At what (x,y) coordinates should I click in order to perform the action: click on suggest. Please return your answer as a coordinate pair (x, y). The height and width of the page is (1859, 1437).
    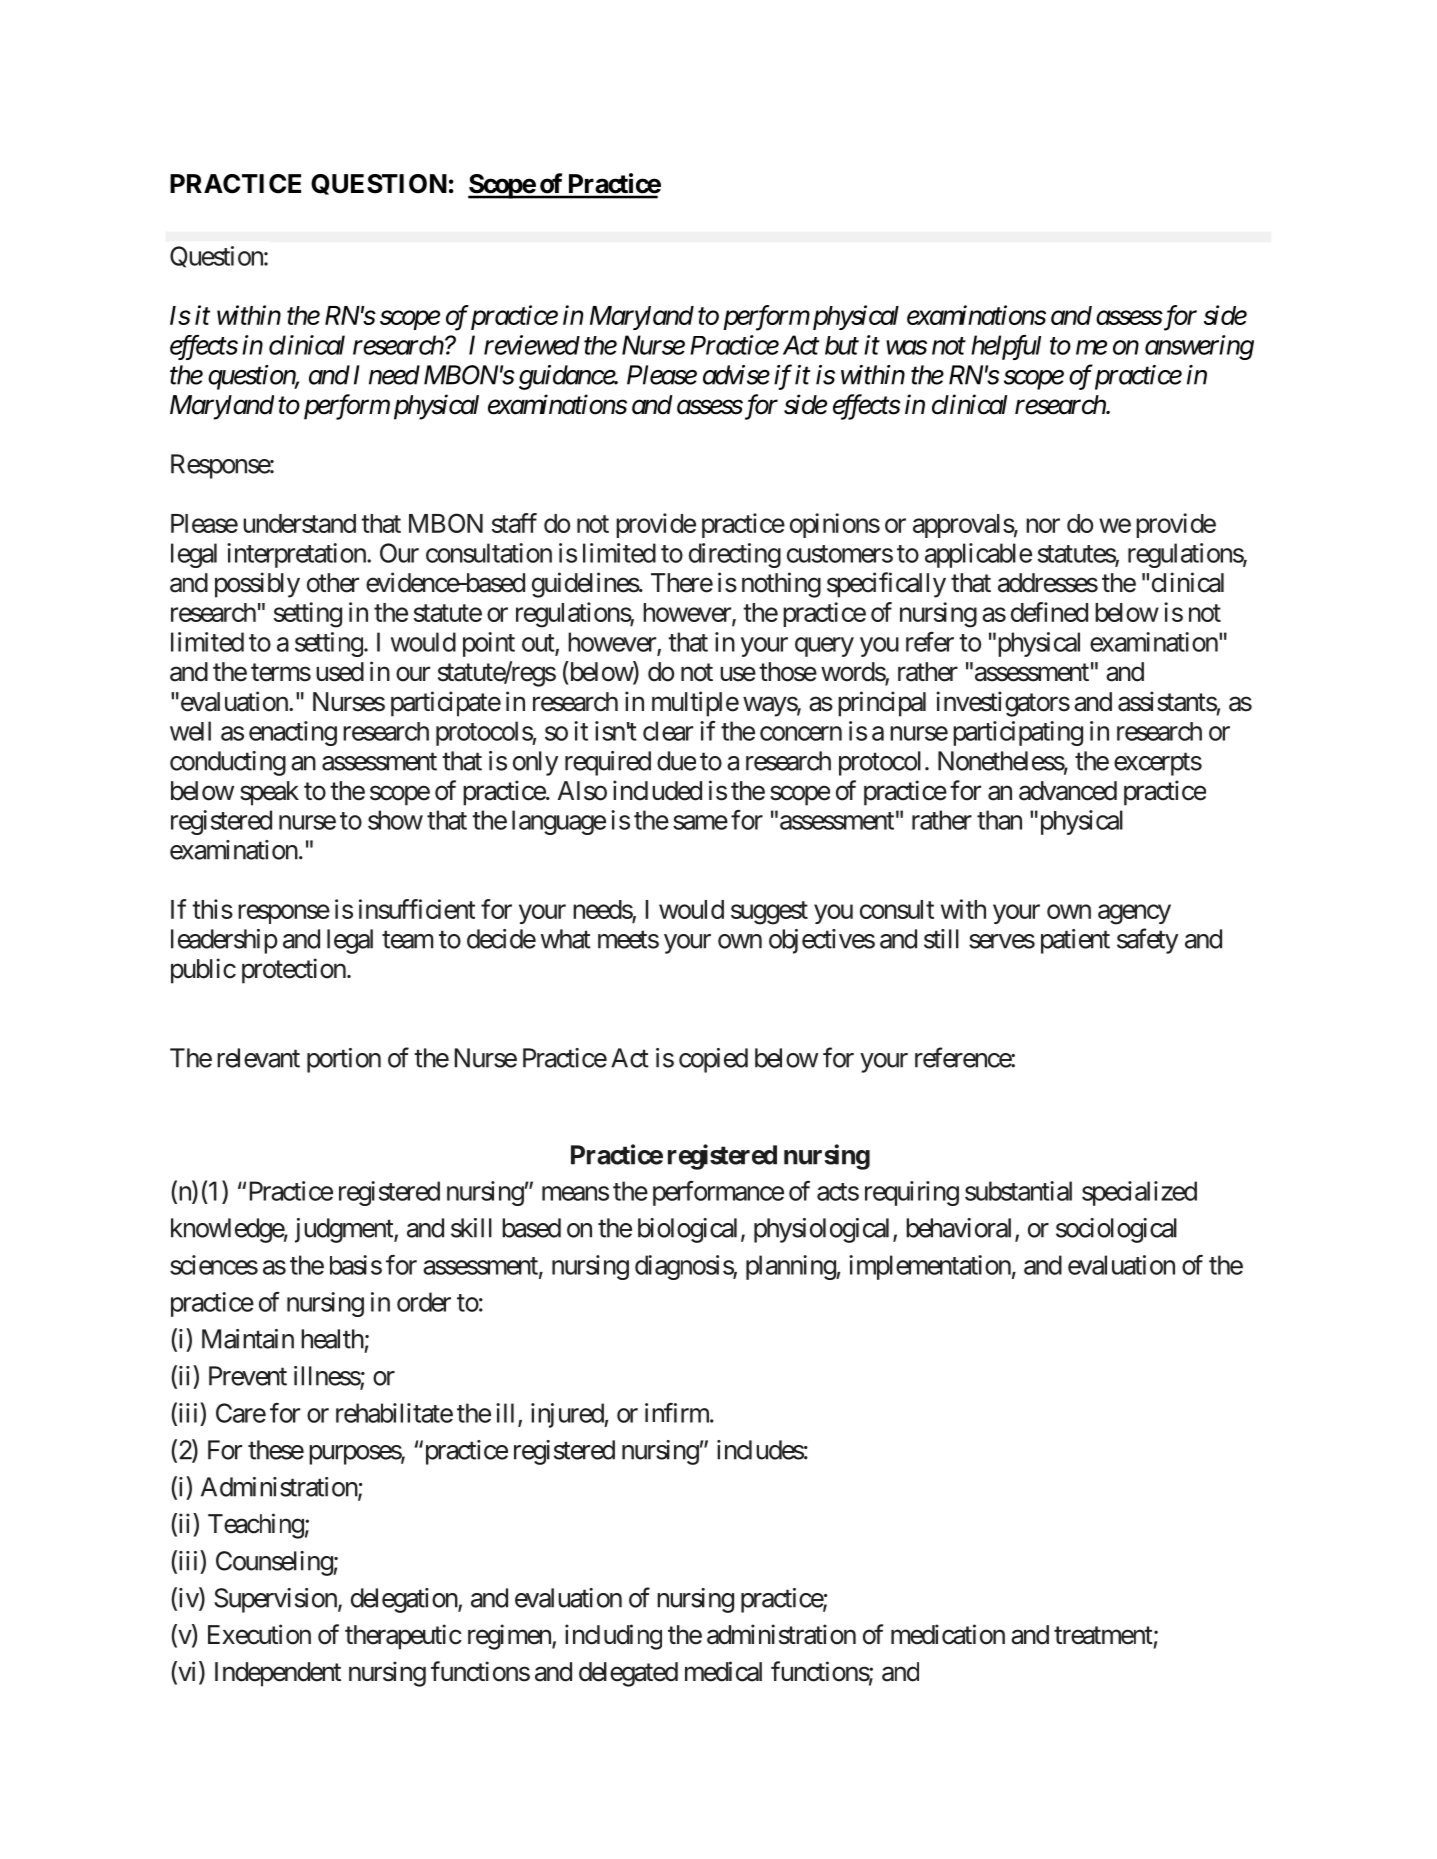
    Looking at the image, I should click on (769, 913).
